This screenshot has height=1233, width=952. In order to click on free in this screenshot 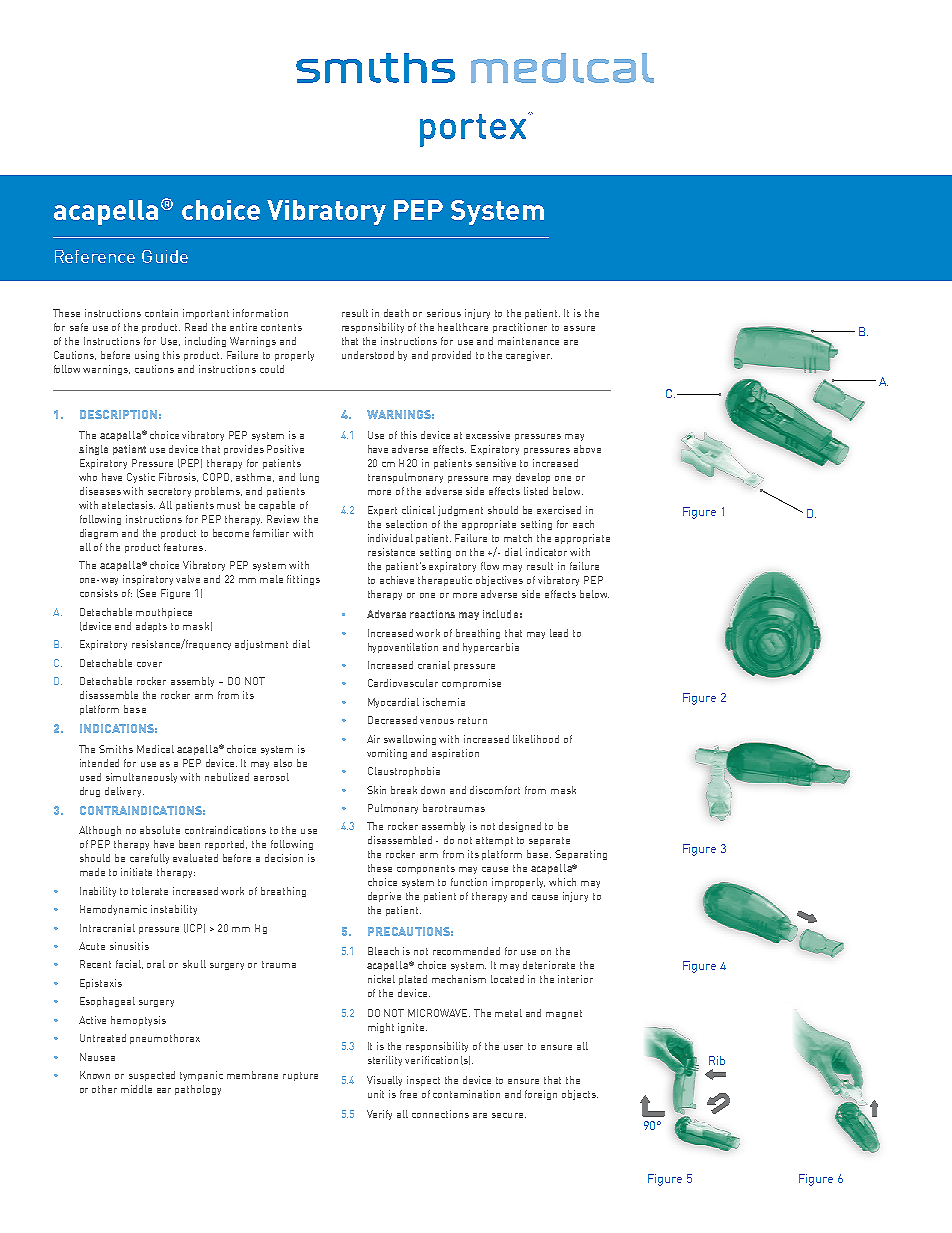, I will do `click(408, 1094)`.
